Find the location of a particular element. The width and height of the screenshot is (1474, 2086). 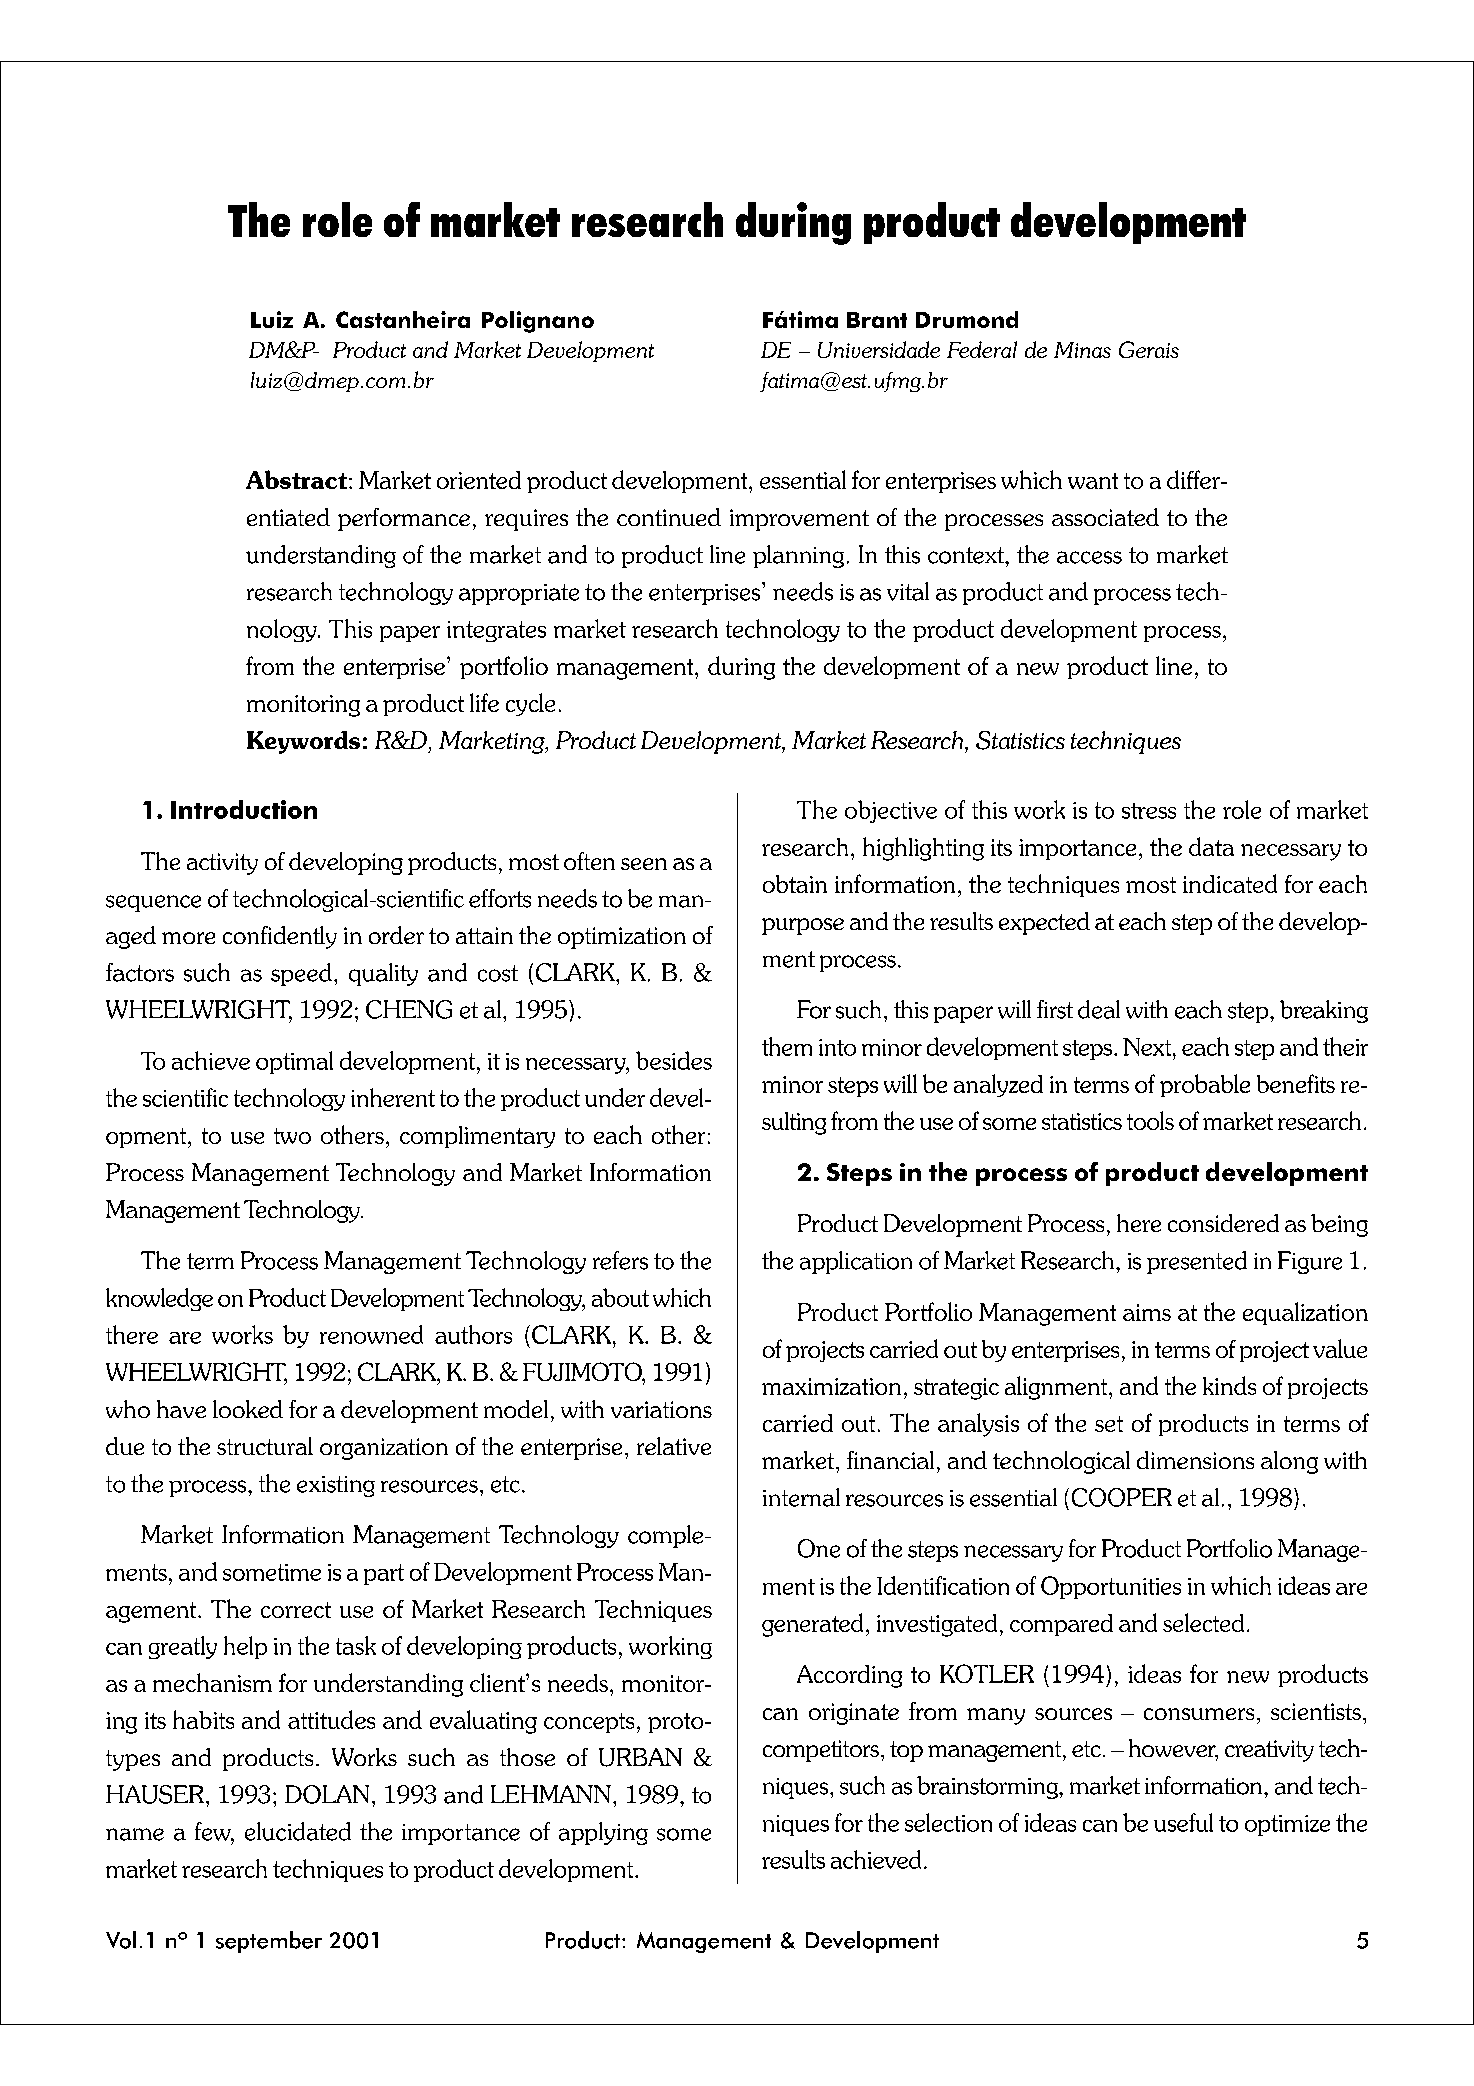

september is located at coordinates (269, 1942).
